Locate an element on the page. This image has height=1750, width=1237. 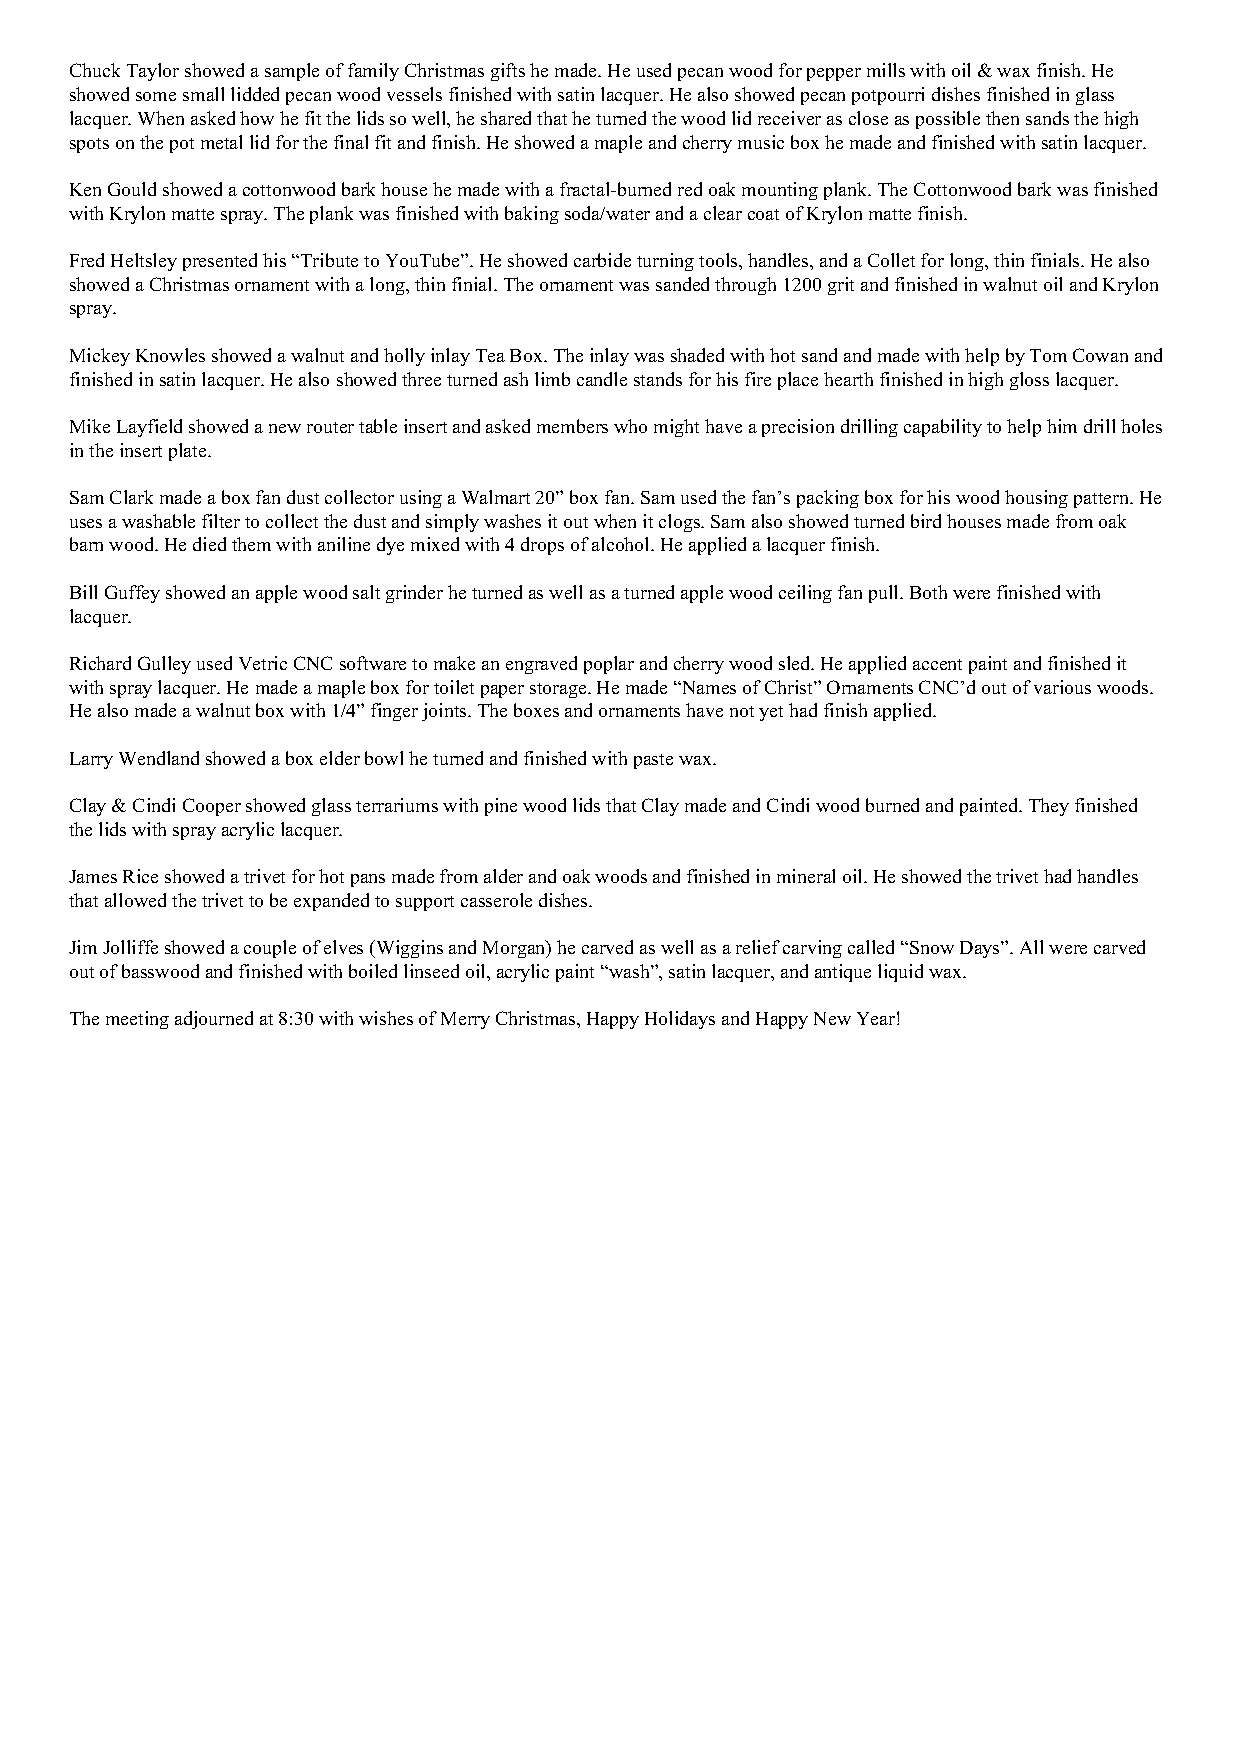
small is located at coordinates (203, 94).
